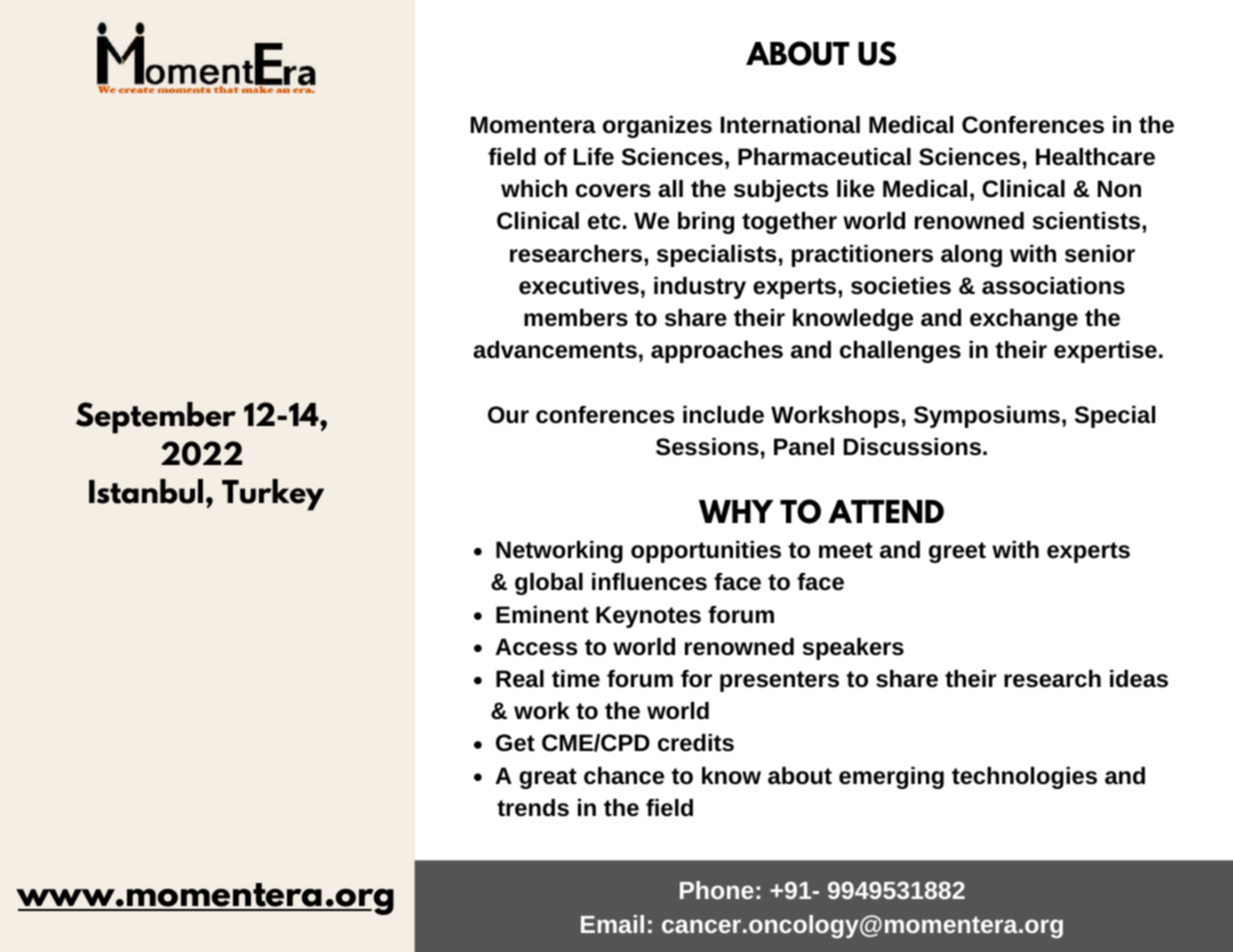 The image size is (1233, 952). I want to click on Turkey, so click(273, 495).
